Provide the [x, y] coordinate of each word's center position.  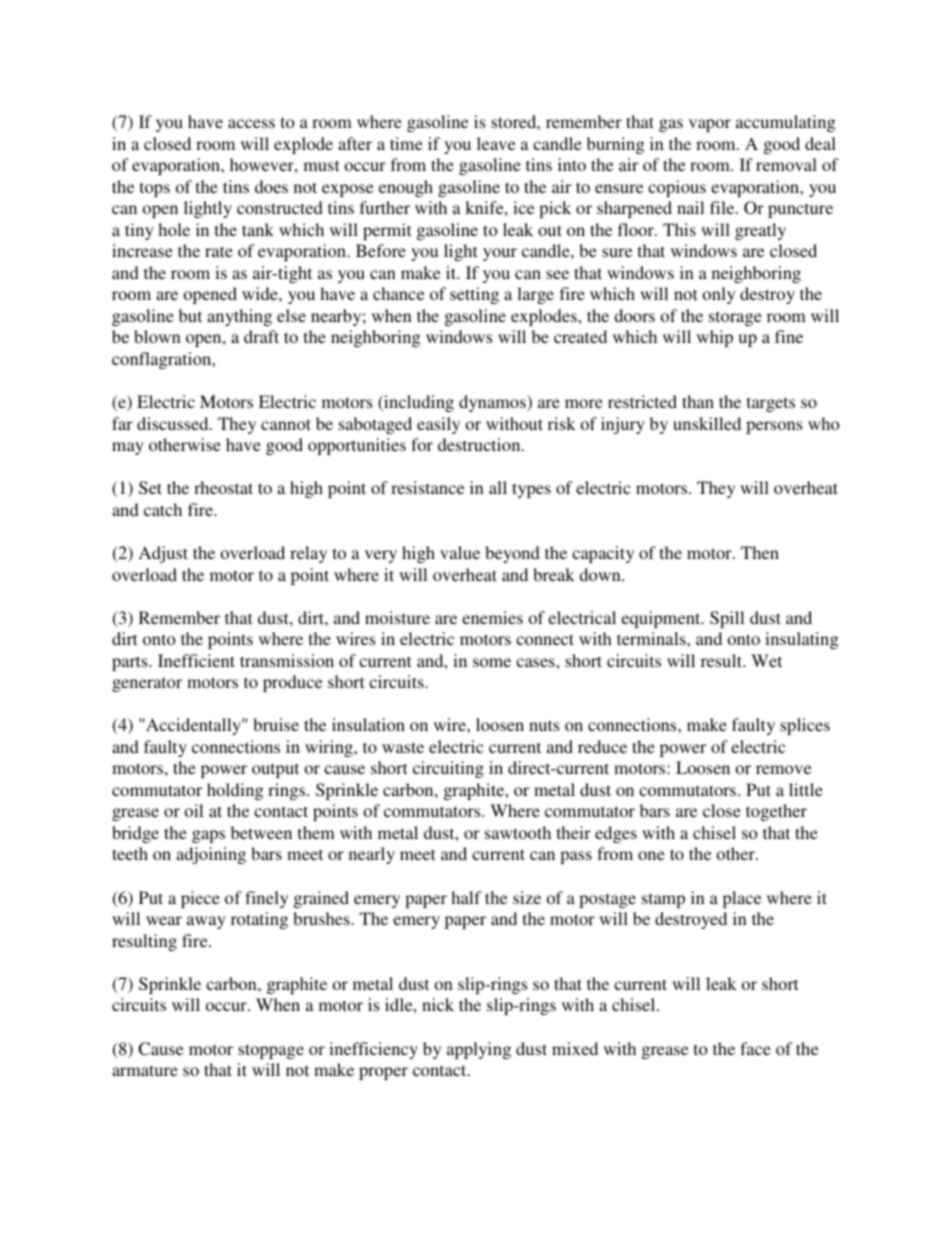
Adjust [163, 554]
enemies [492, 617]
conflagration [163, 360]
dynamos [493, 403]
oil [194, 810]
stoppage [271, 1051]
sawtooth [518, 832]
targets [771, 404]
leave [496, 143]
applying [479, 1050]
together [776, 812]
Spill [727, 619]
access [251, 123]
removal [786, 164]
